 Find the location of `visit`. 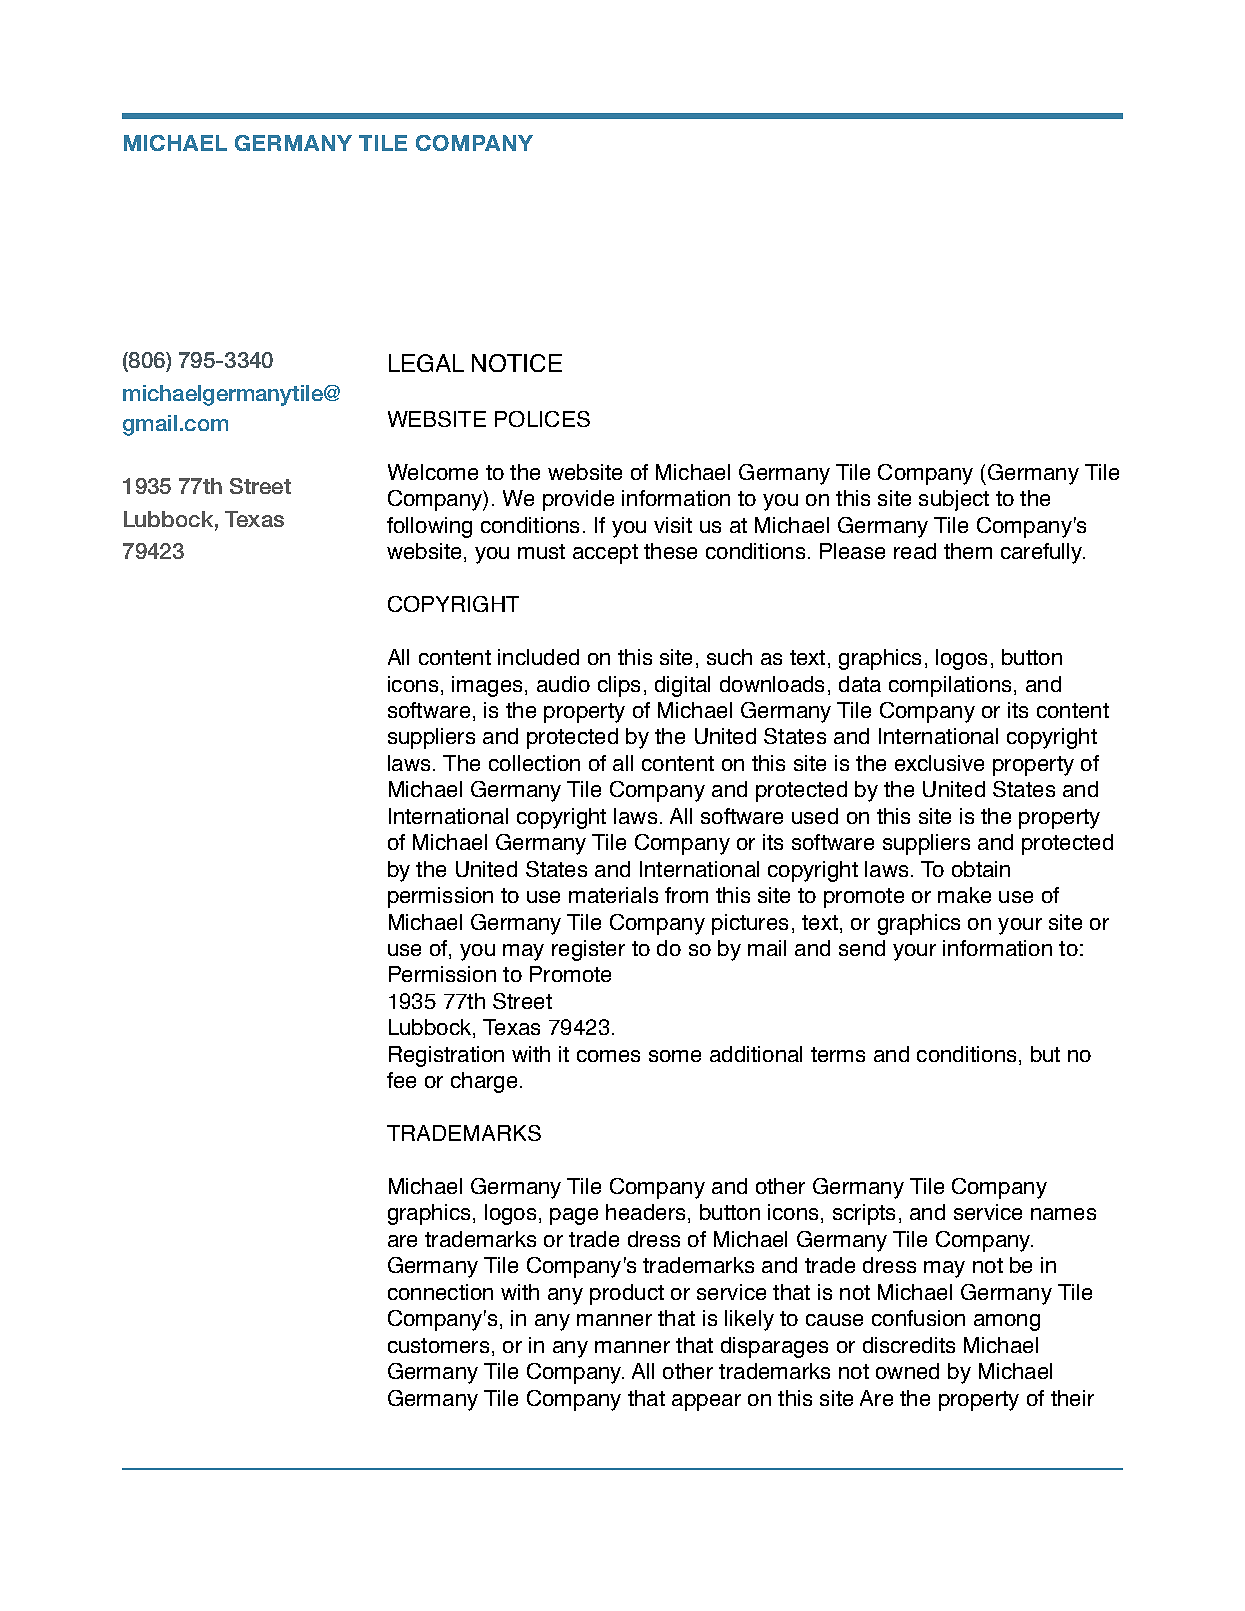

visit is located at coordinates (673, 525).
